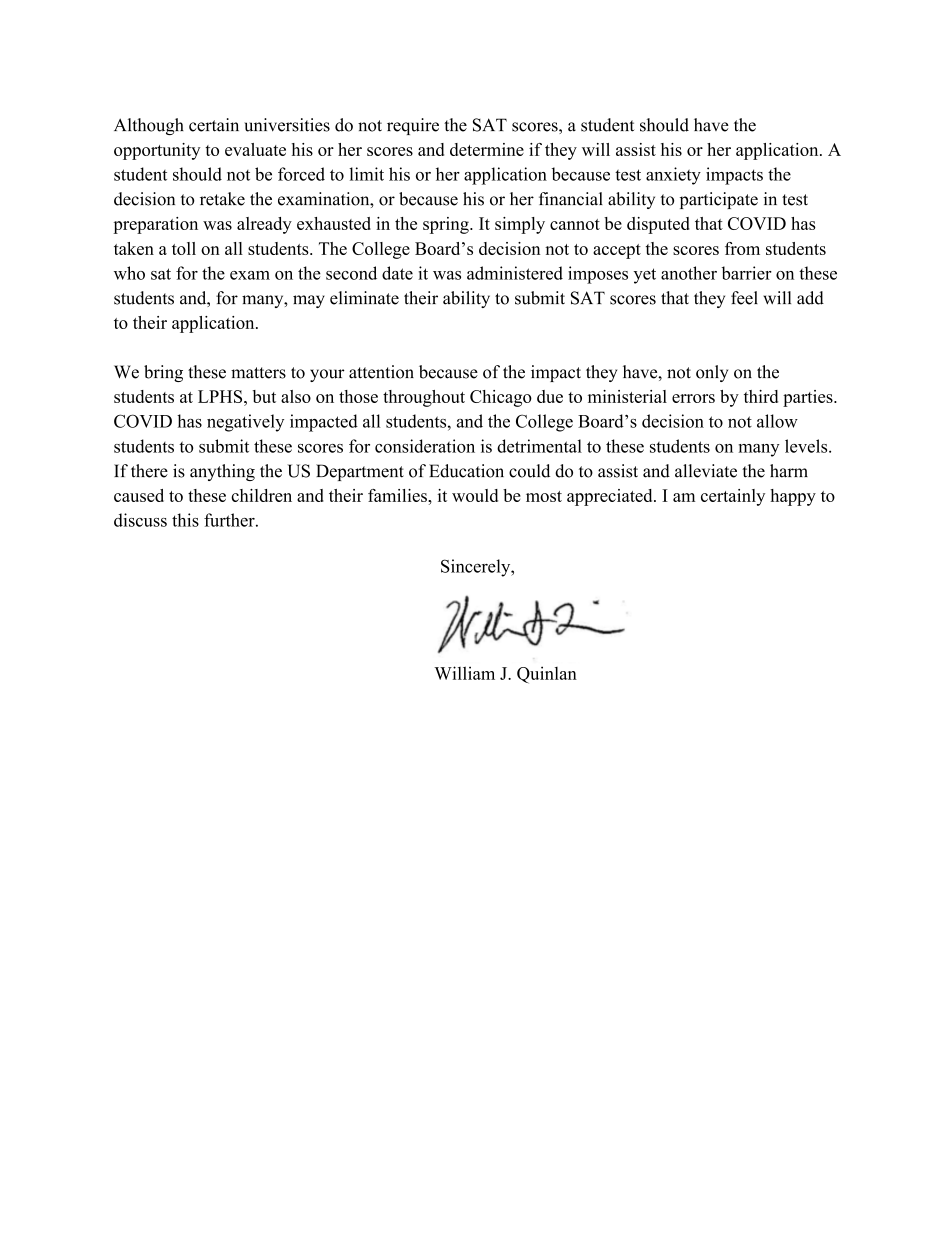 This screenshot has width=952, height=1233. Describe the element at coordinates (487, 149) in the screenshot. I see `determine` at that location.
